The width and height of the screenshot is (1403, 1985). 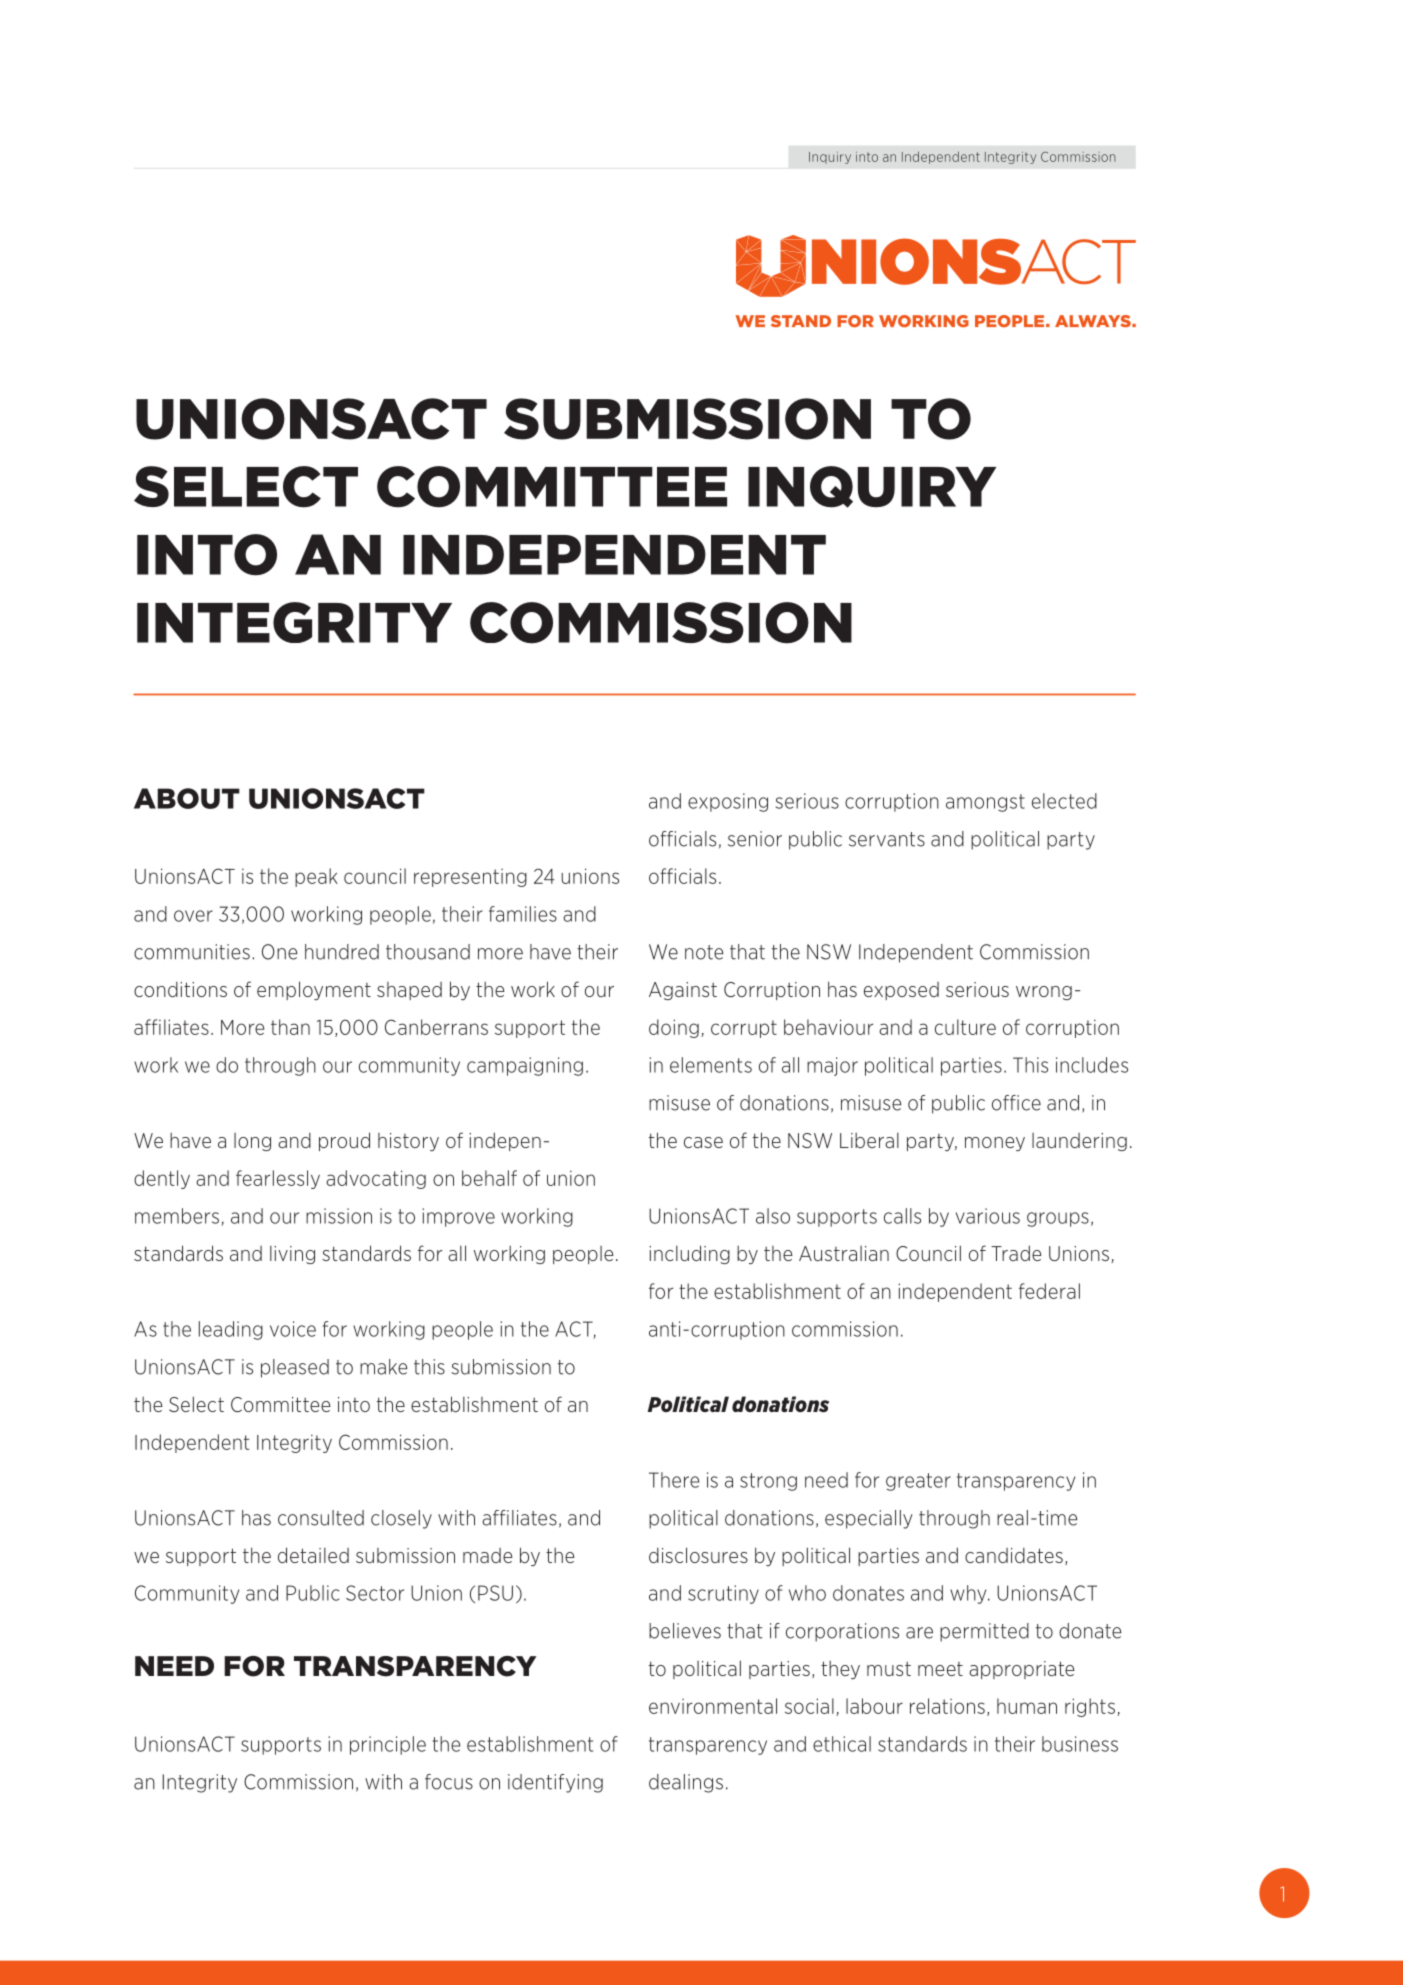 I want to click on exposing, so click(x=728, y=802).
